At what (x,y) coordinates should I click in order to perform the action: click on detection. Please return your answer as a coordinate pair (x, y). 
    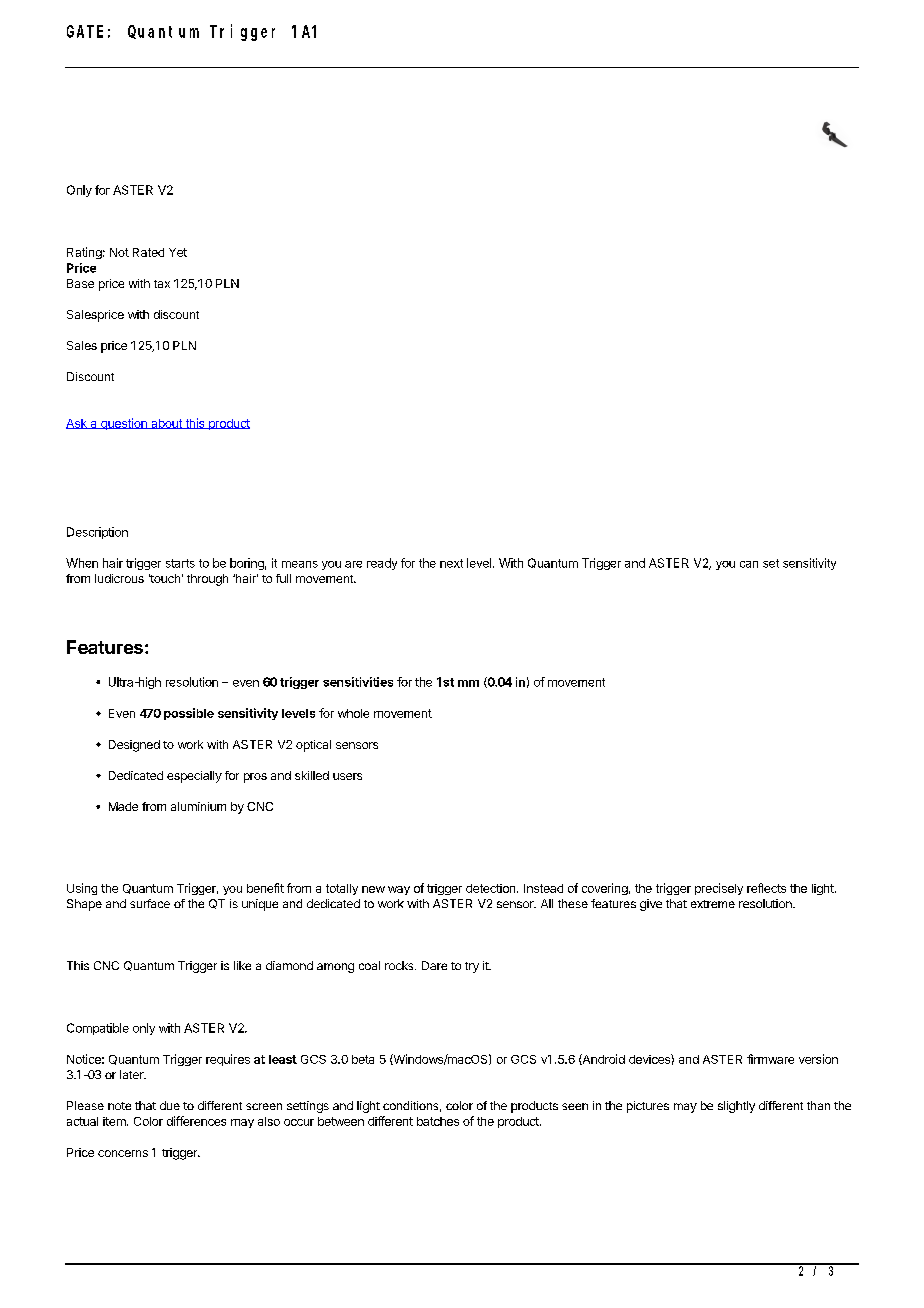
    Looking at the image, I should click on (492, 888).
